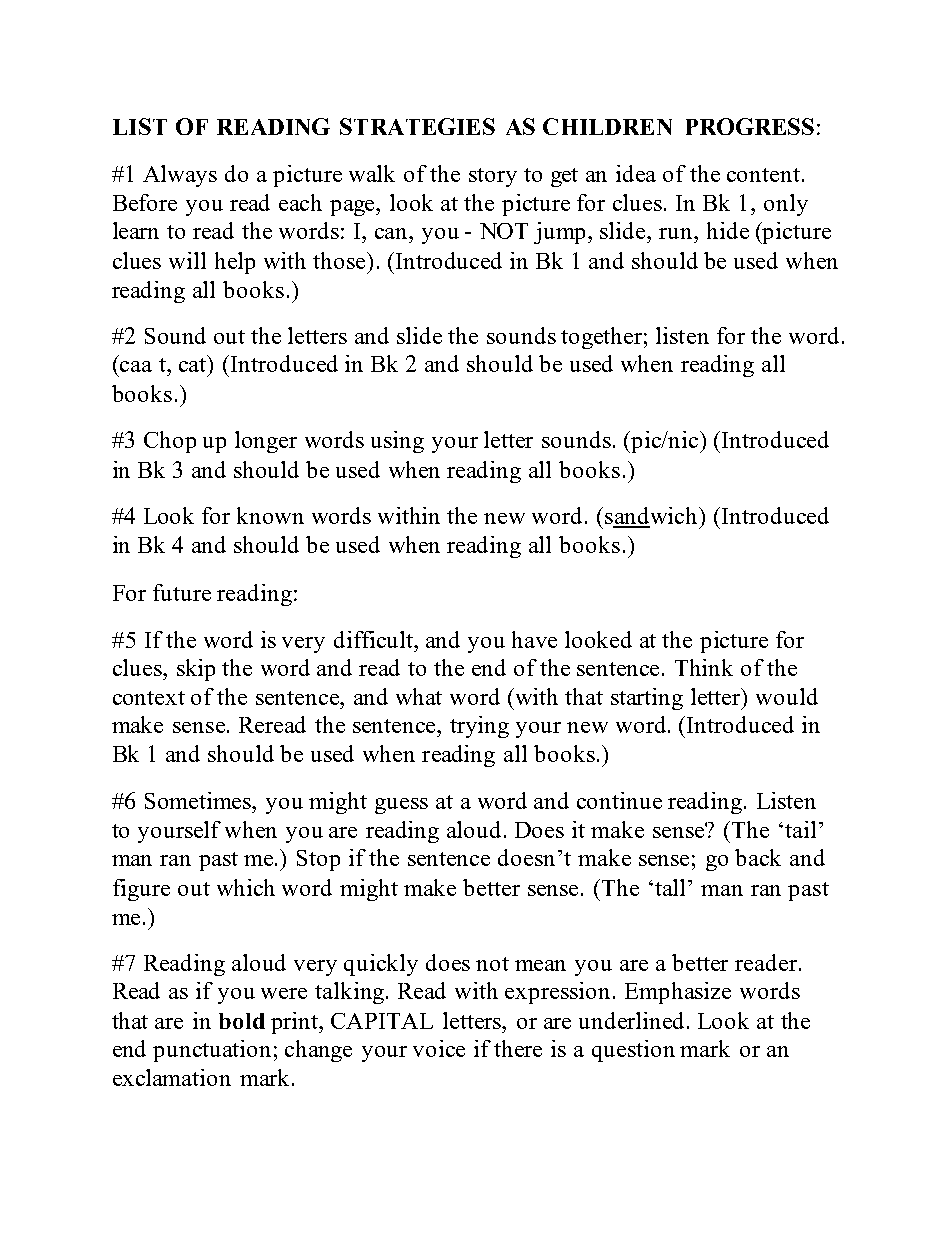 This page has height=1233, width=952. Describe the element at coordinates (651, 517) in the page. I see `sandwich` at that location.
